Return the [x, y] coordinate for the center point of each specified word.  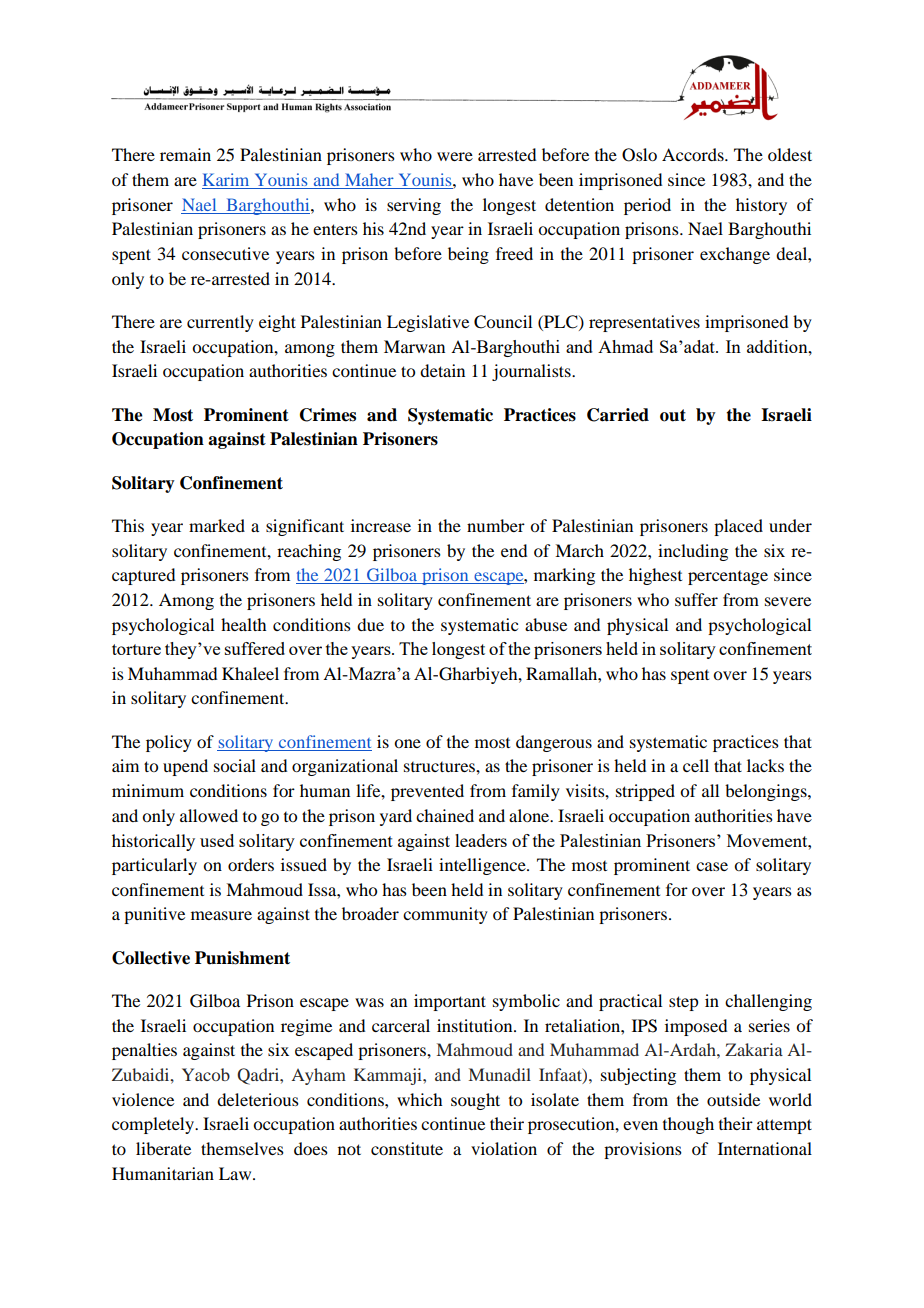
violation [504, 1148]
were [455, 156]
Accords [694, 154]
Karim [227, 181]
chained [445, 815]
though [688, 1125]
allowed [209, 815]
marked [217, 525]
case [712, 866]
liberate [163, 1148]
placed [738, 527]
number [496, 525]
